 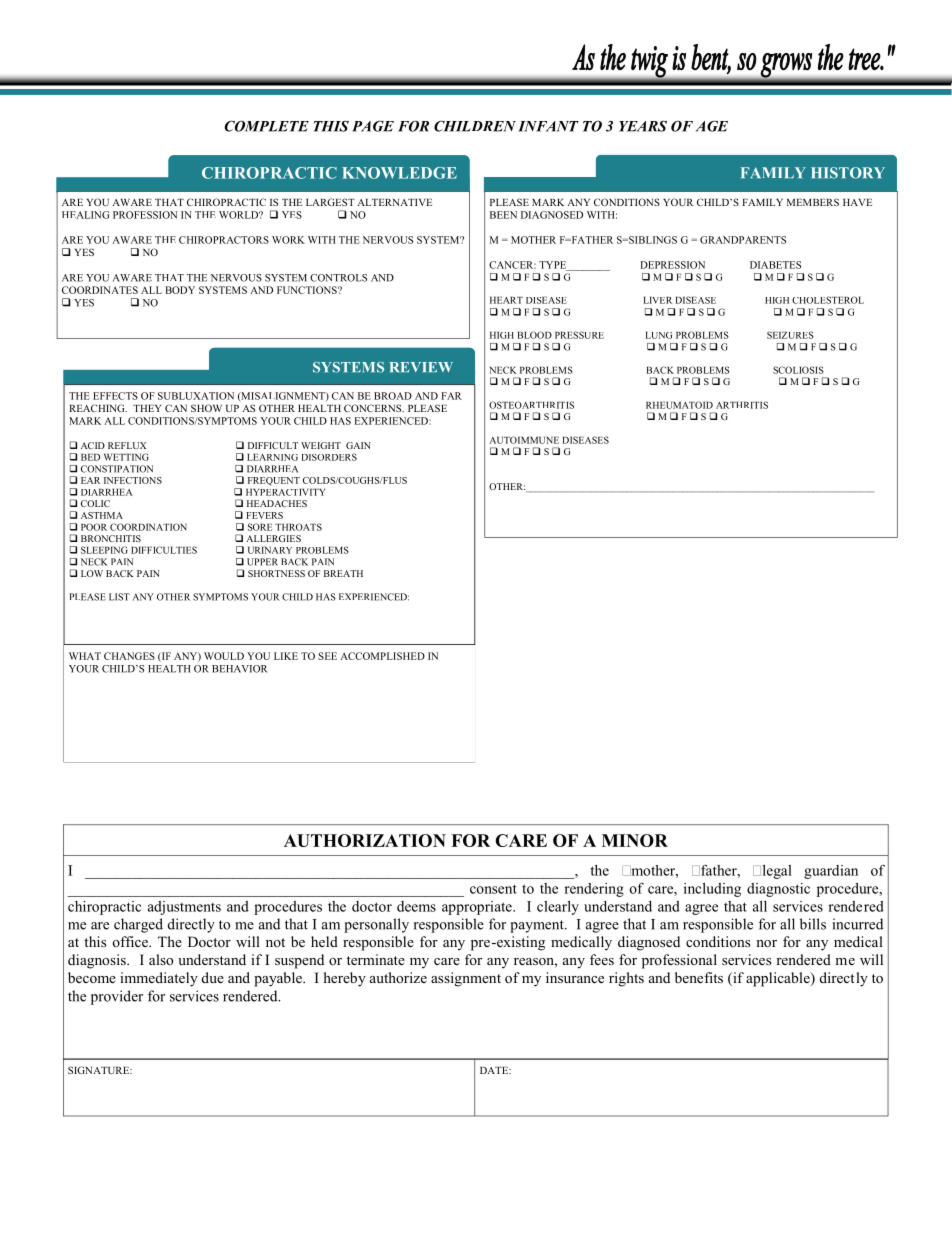 I want to click on COMPLETE, so click(x=266, y=126).
